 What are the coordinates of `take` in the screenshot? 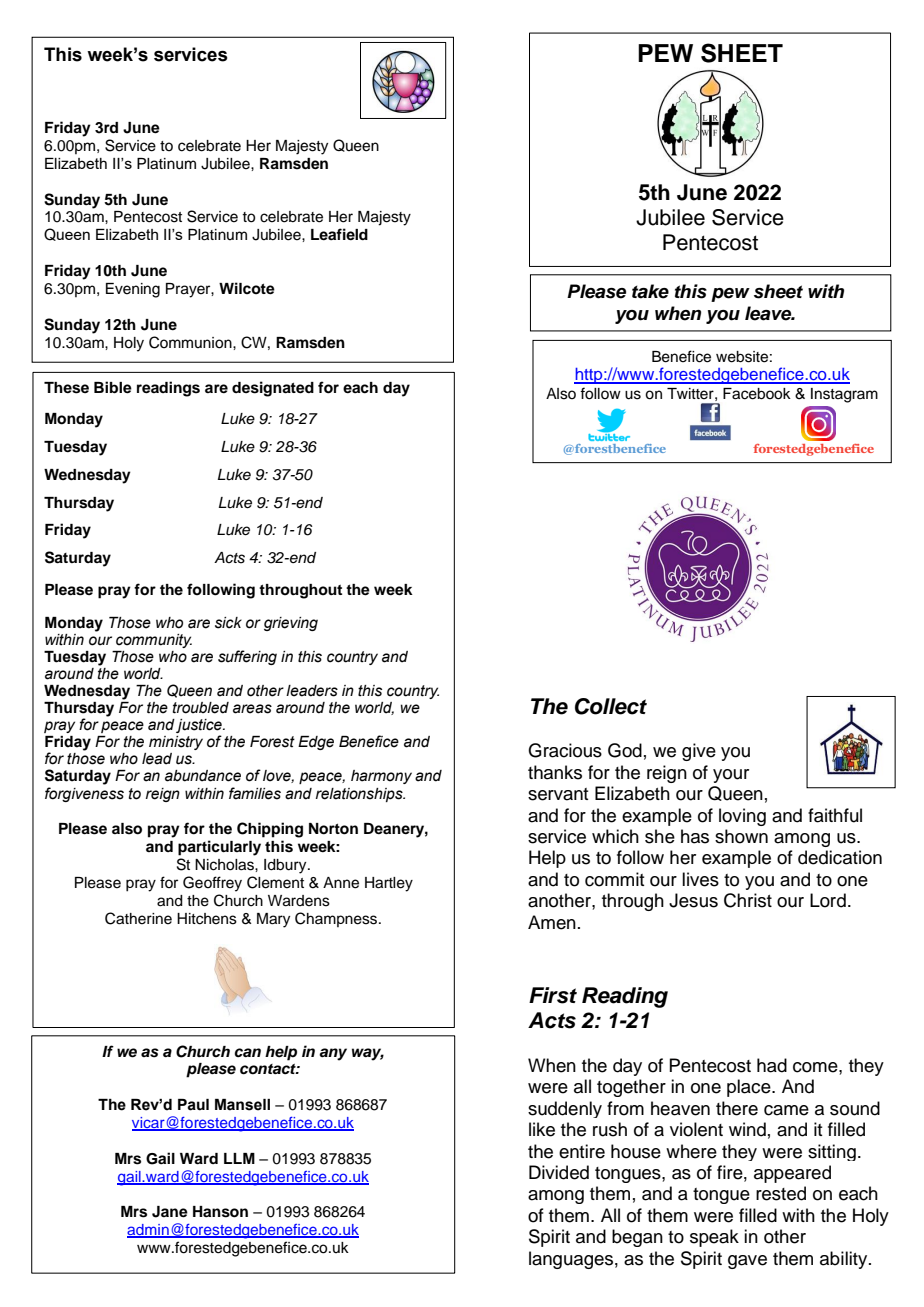 It's located at (650, 291).
